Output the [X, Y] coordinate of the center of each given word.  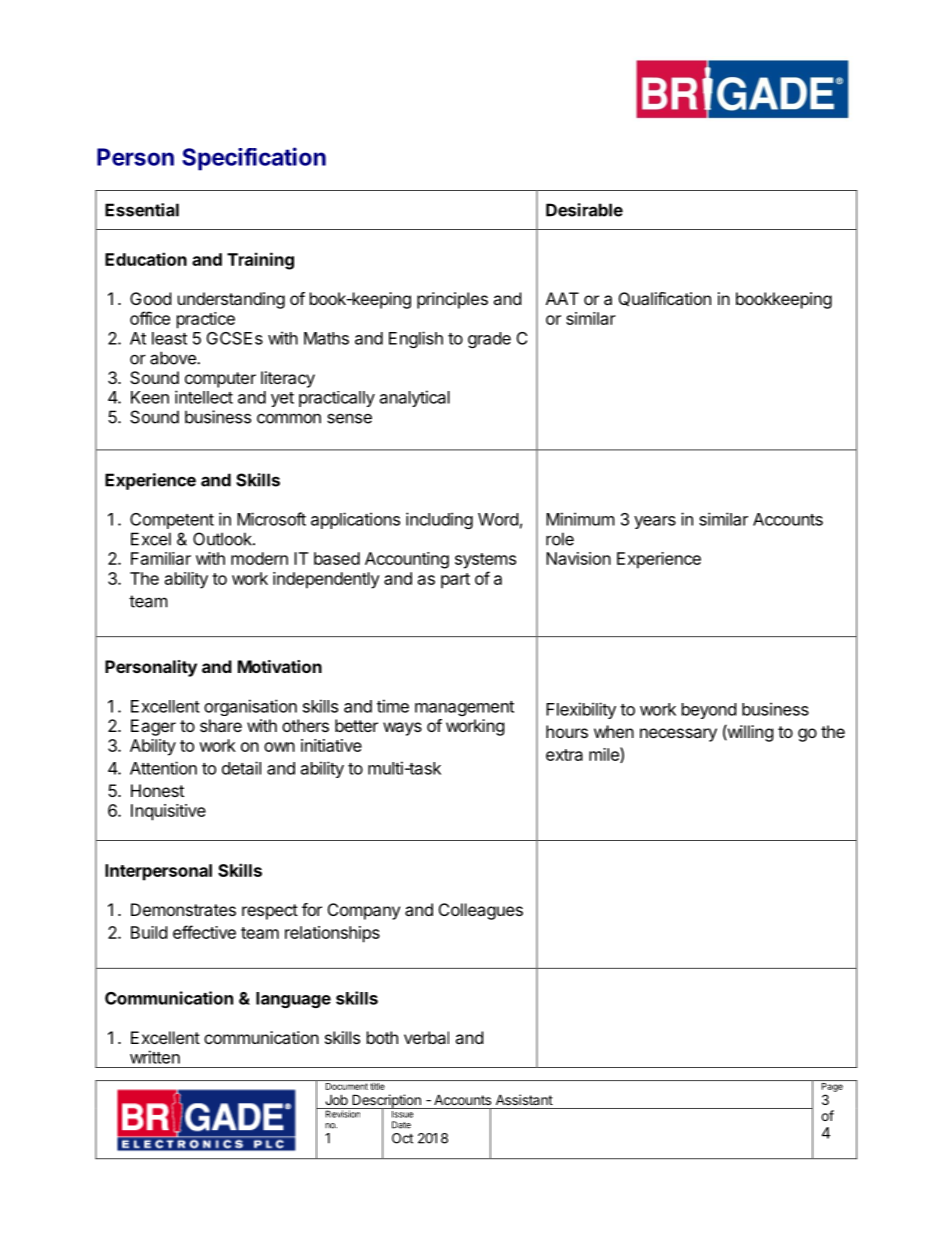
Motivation [280, 666]
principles [452, 300]
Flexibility [581, 710]
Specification [254, 159]
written [155, 1057]
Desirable [584, 210]
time [393, 706]
